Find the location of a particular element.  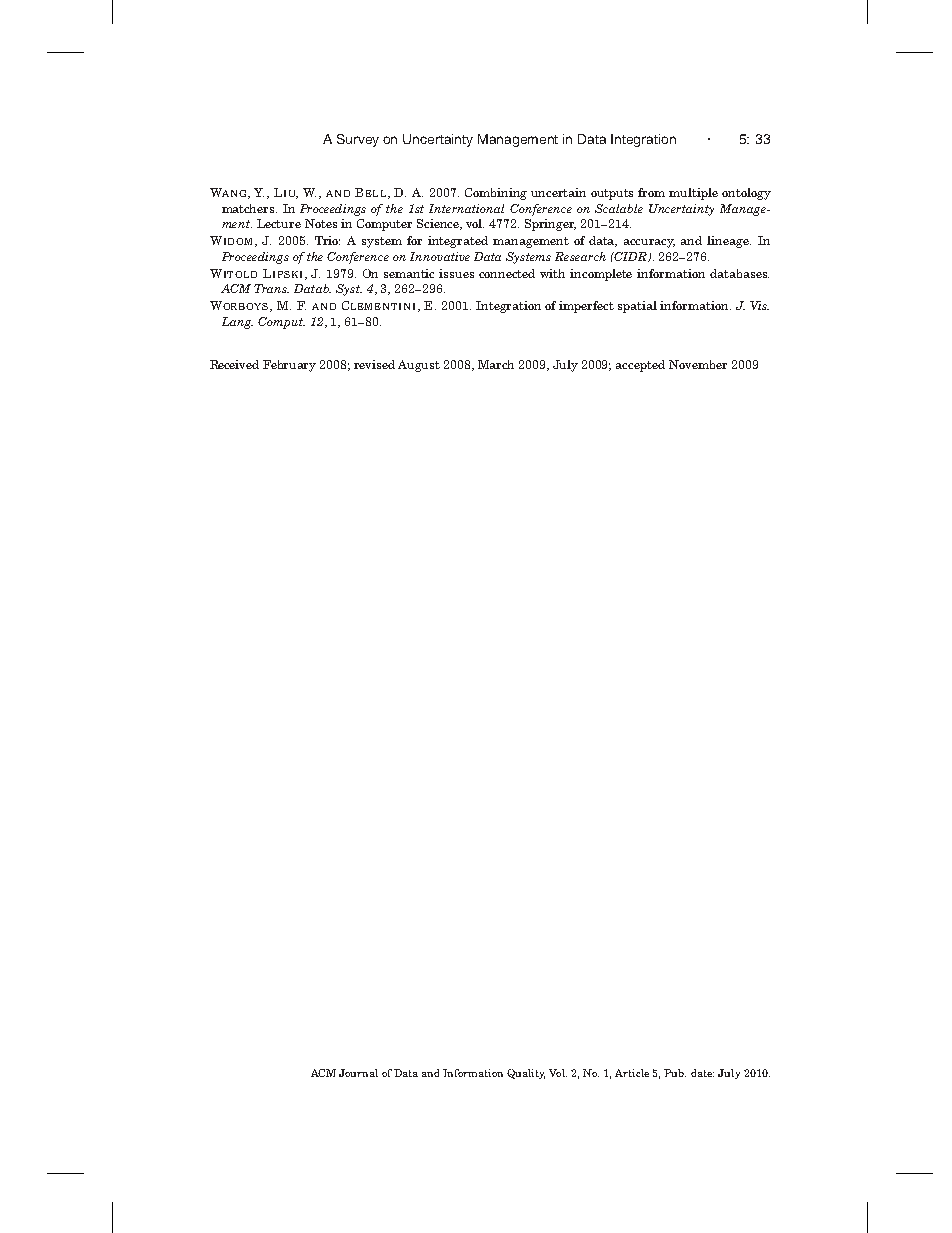

Journal is located at coordinates (358, 1073).
